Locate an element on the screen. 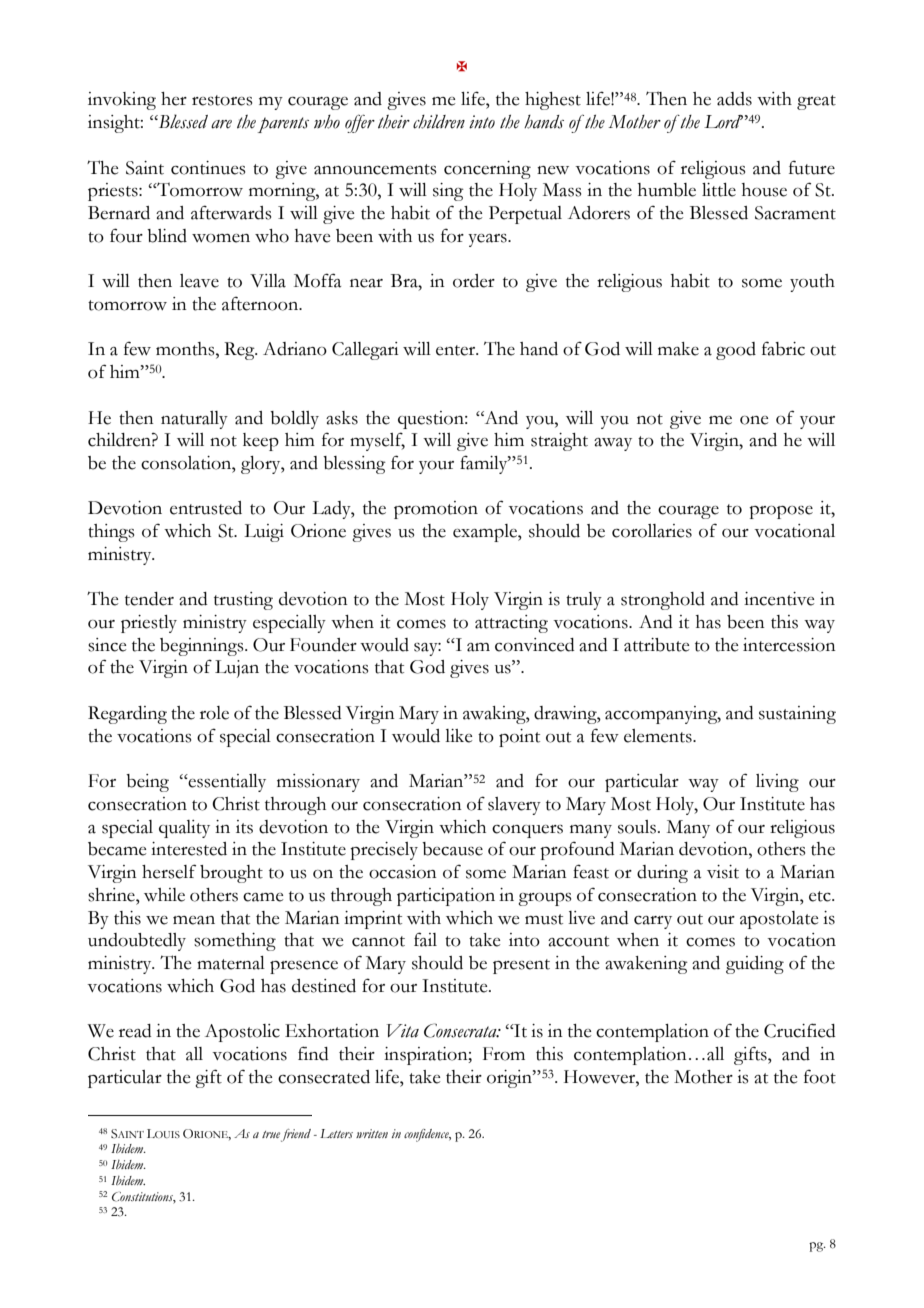  quality is located at coordinates (184, 829).
